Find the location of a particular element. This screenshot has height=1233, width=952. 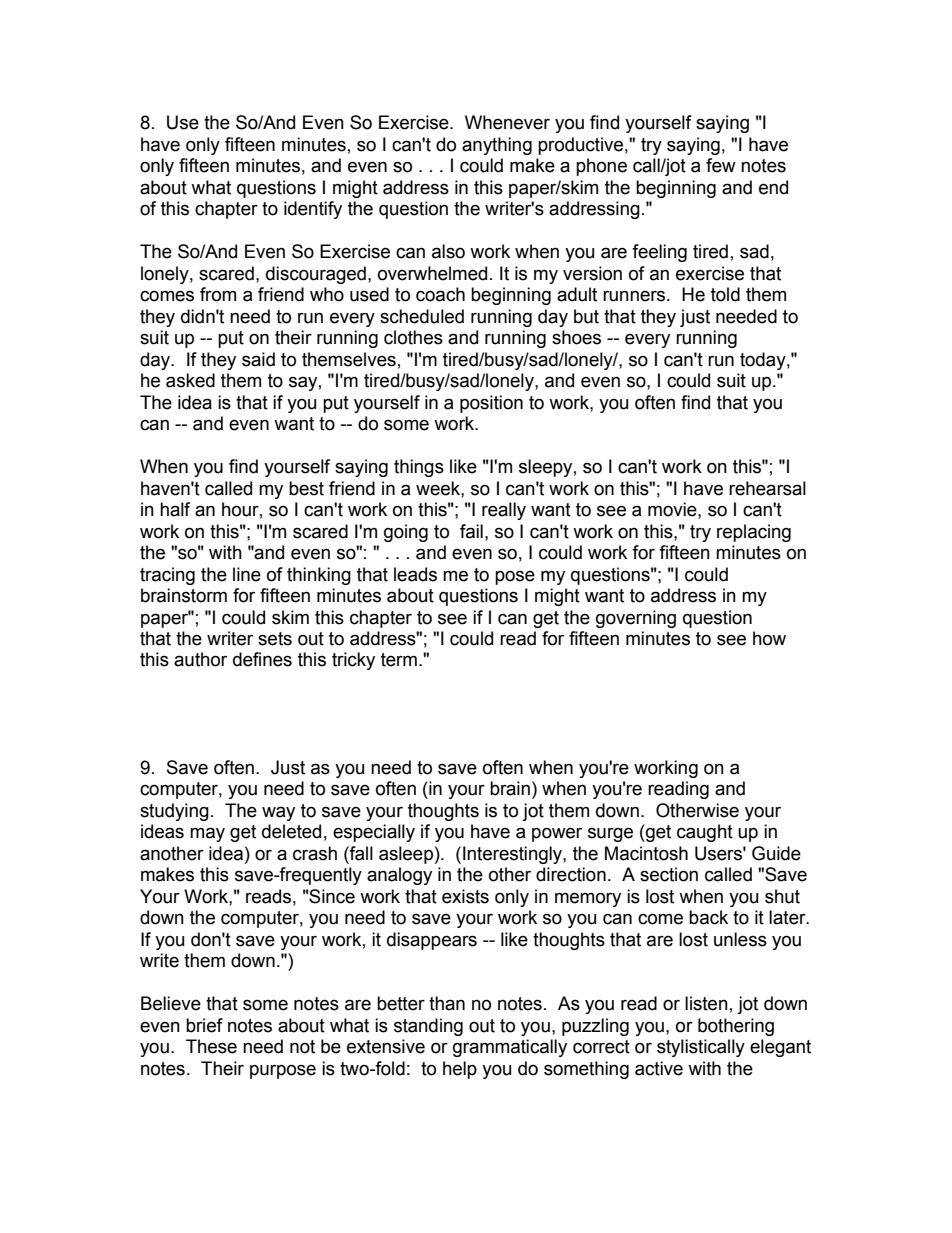

anything is located at coordinates (497, 146).
